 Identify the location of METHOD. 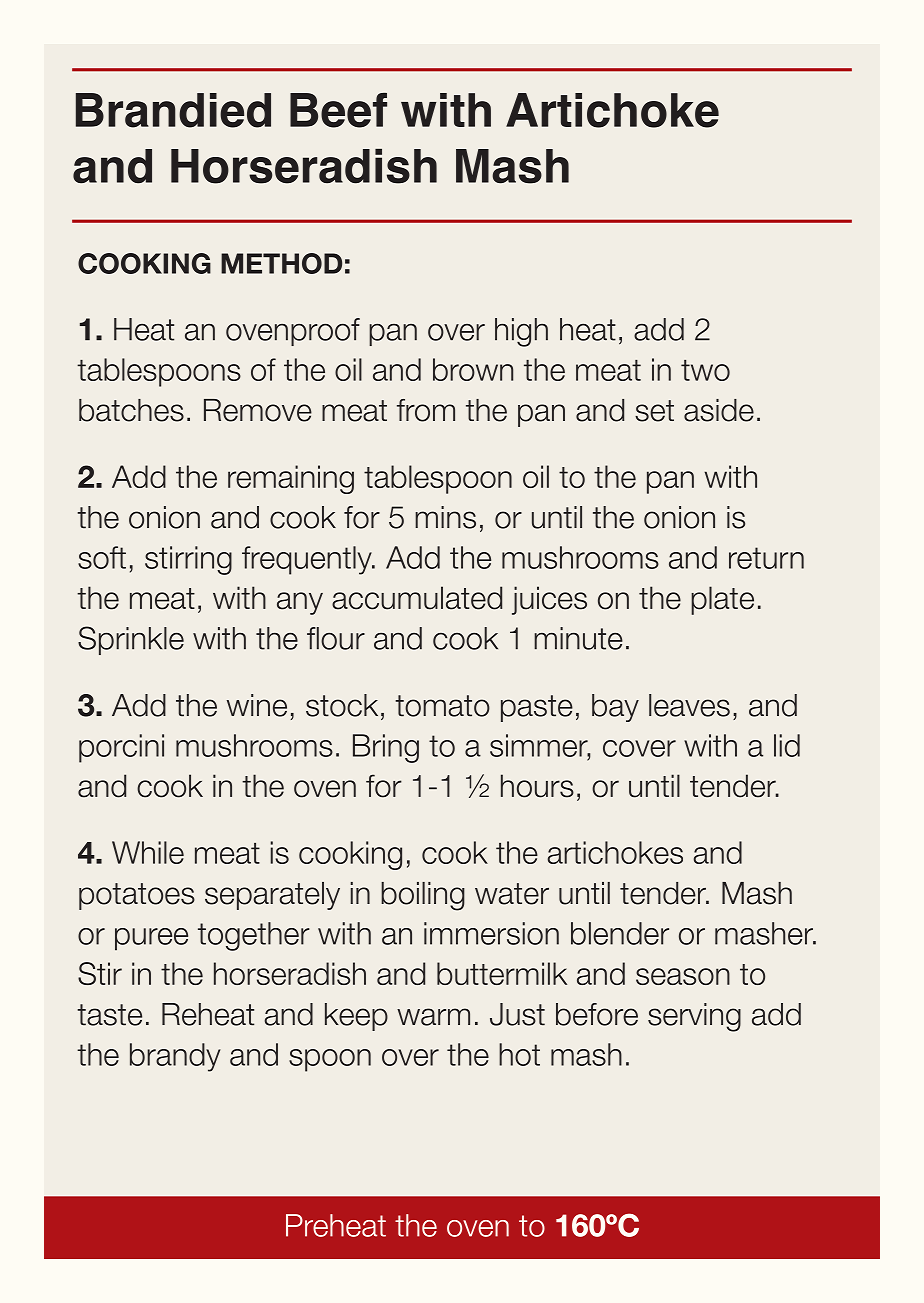
(281, 263).
